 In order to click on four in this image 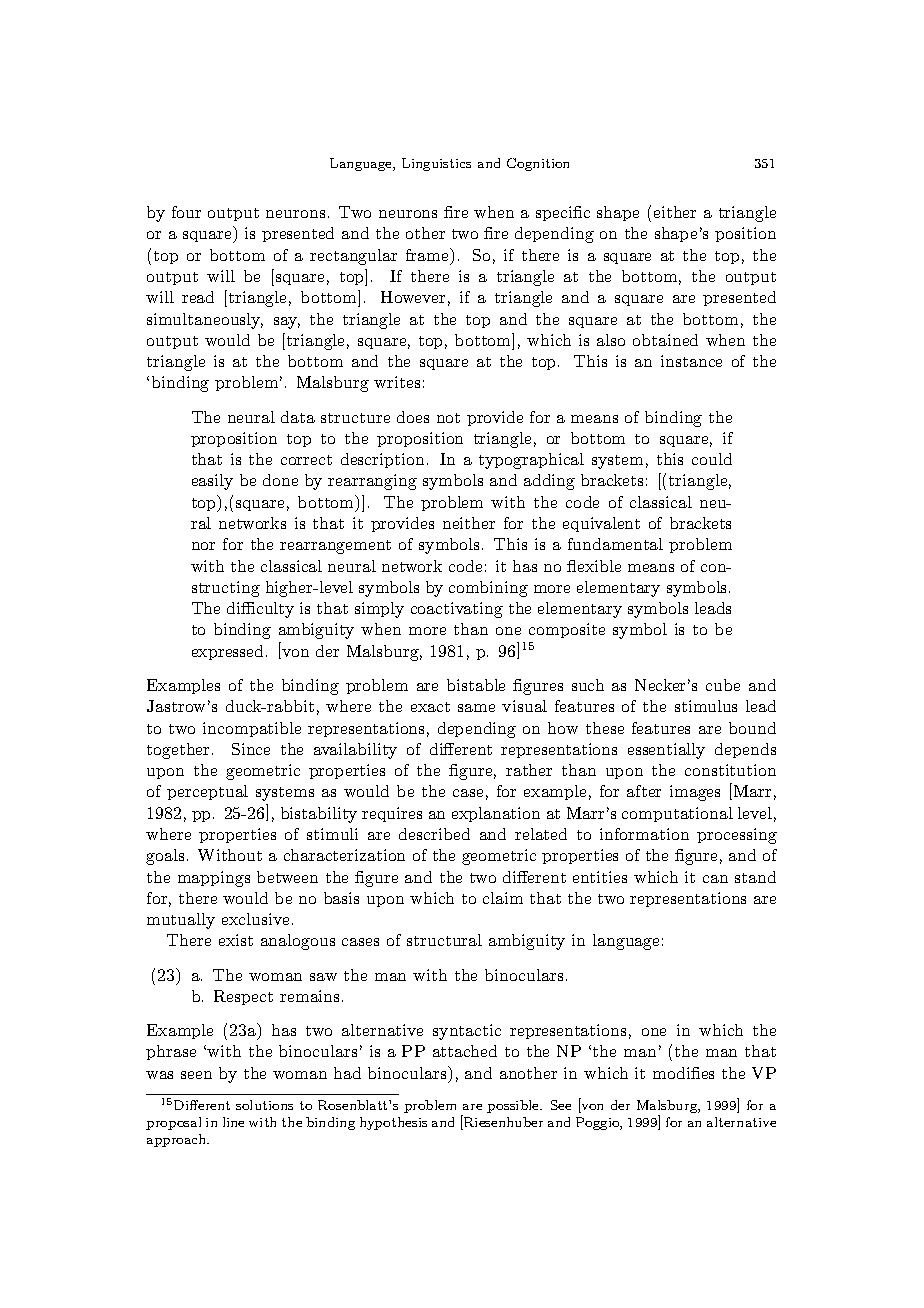, I will do `click(186, 212)`.
